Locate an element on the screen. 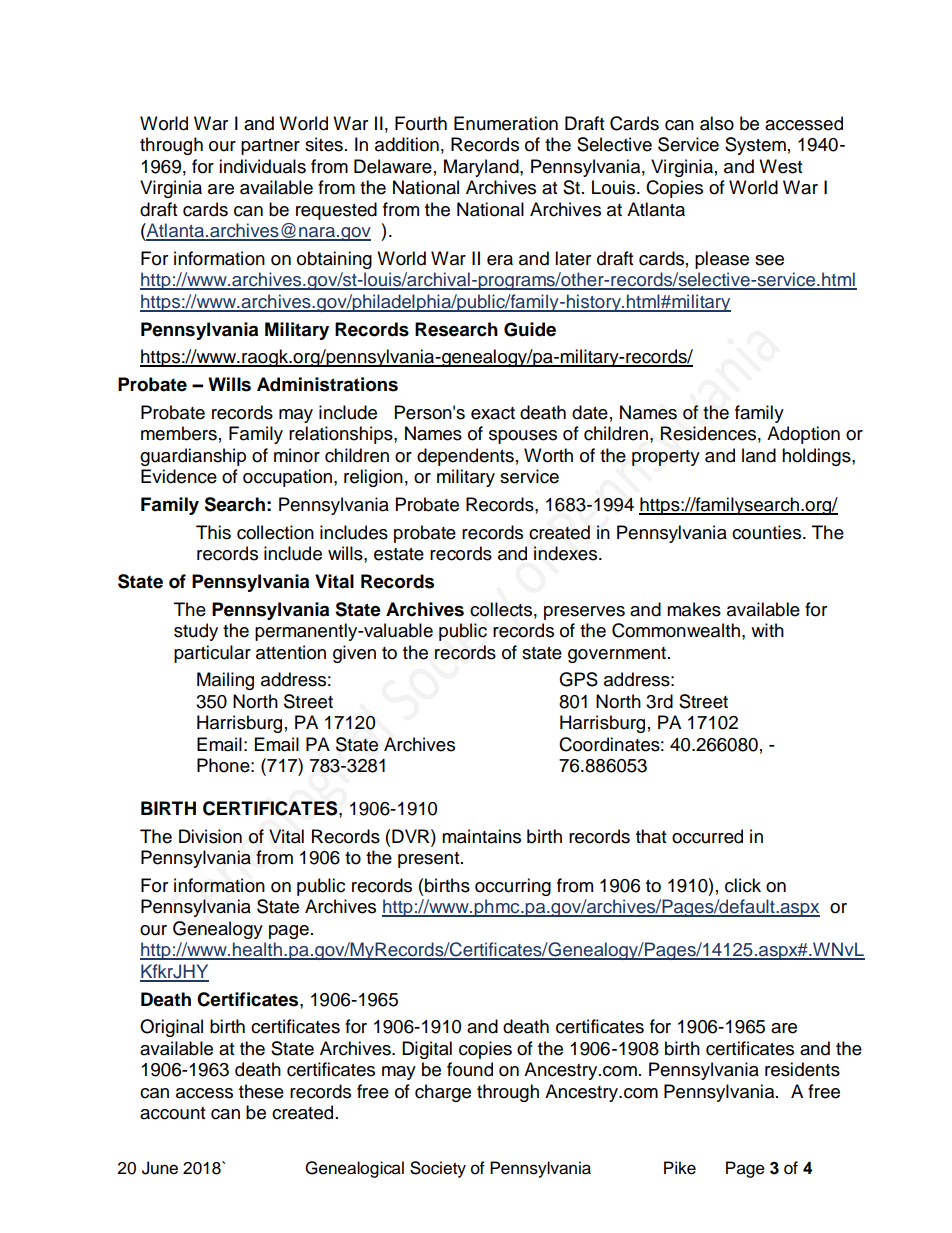 This screenshot has width=952, height=1233. Pike is located at coordinates (680, 1168).
